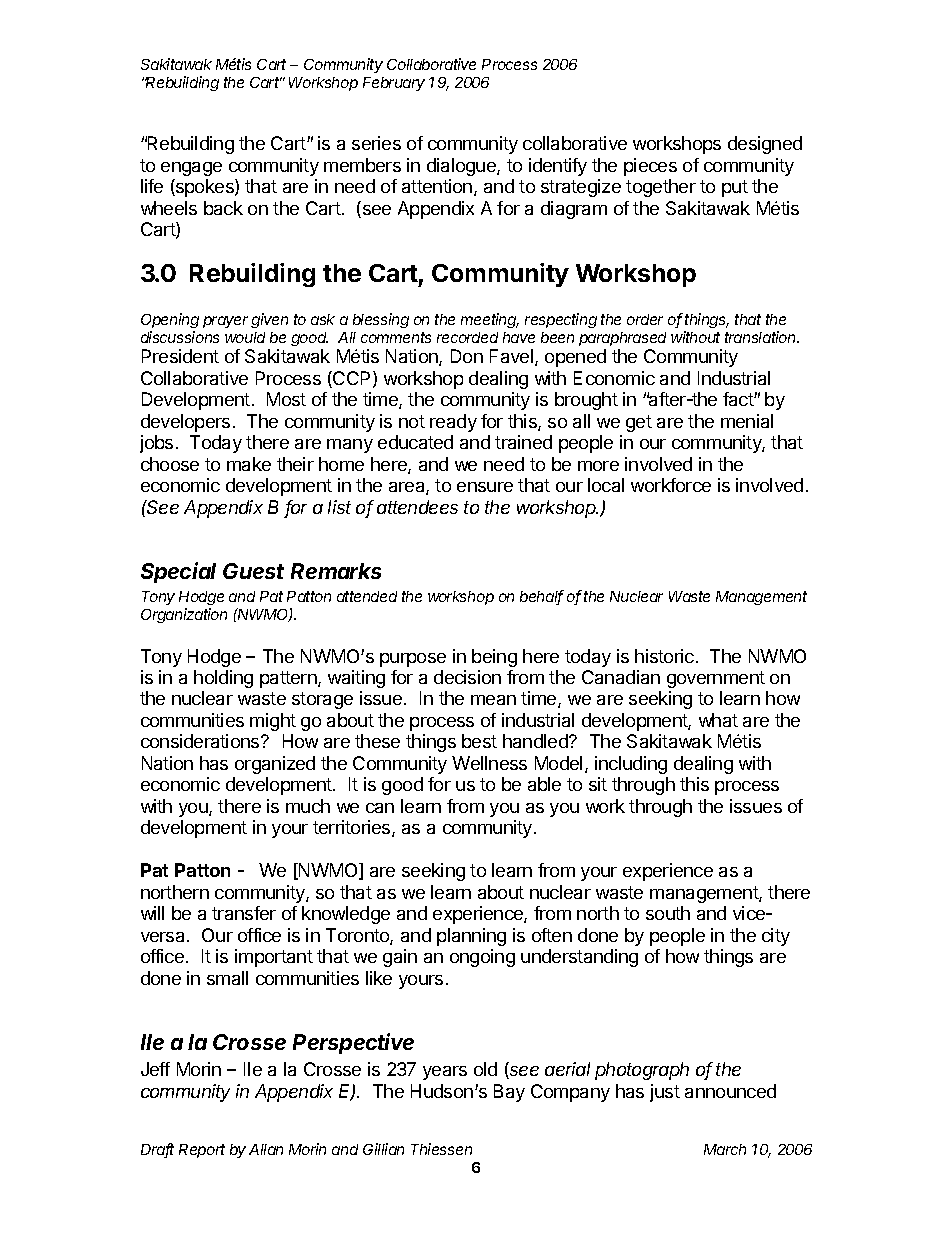  Describe the element at coordinates (244, 913) in the screenshot. I see `transfer` at that location.
